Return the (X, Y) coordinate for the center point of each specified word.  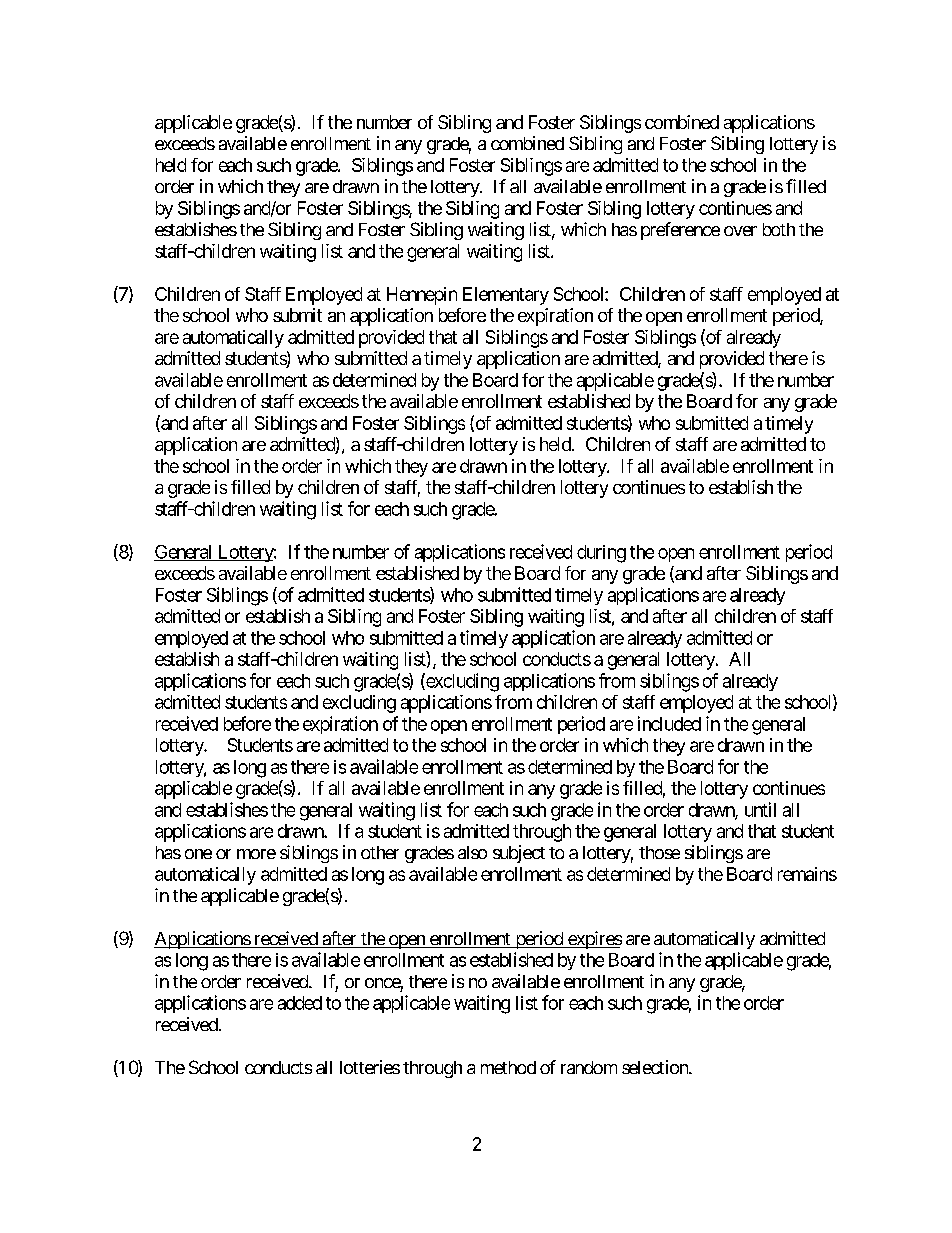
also (472, 852)
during (601, 554)
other (380, 852)
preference (680, 231)
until (760, 809)
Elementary (506, 296)
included (669, 723)
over (740, 231)
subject (519, 854)
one (198, 854)
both (779, 229)
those (659, 852)
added (300, 1003)
